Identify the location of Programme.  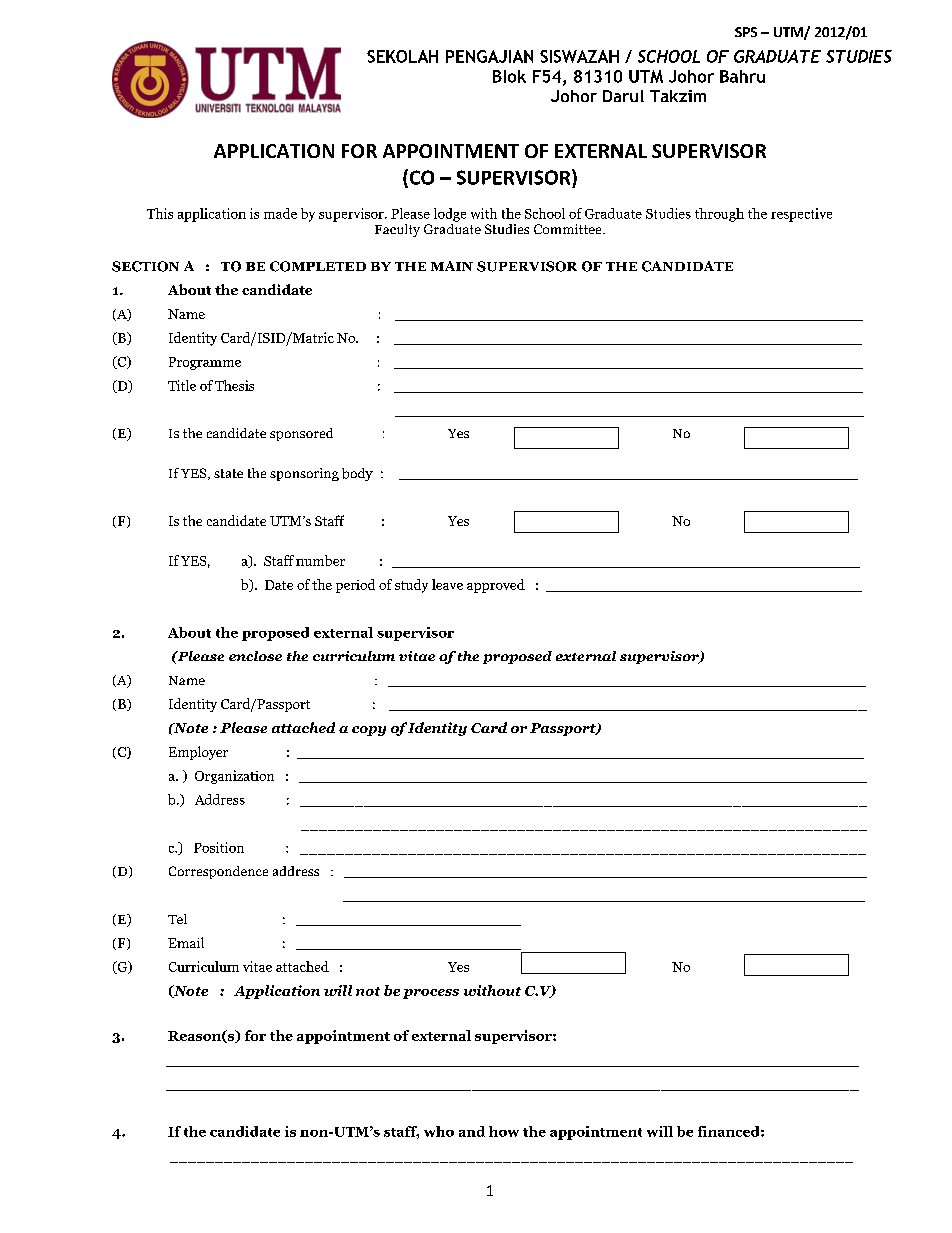
(205, 363).
